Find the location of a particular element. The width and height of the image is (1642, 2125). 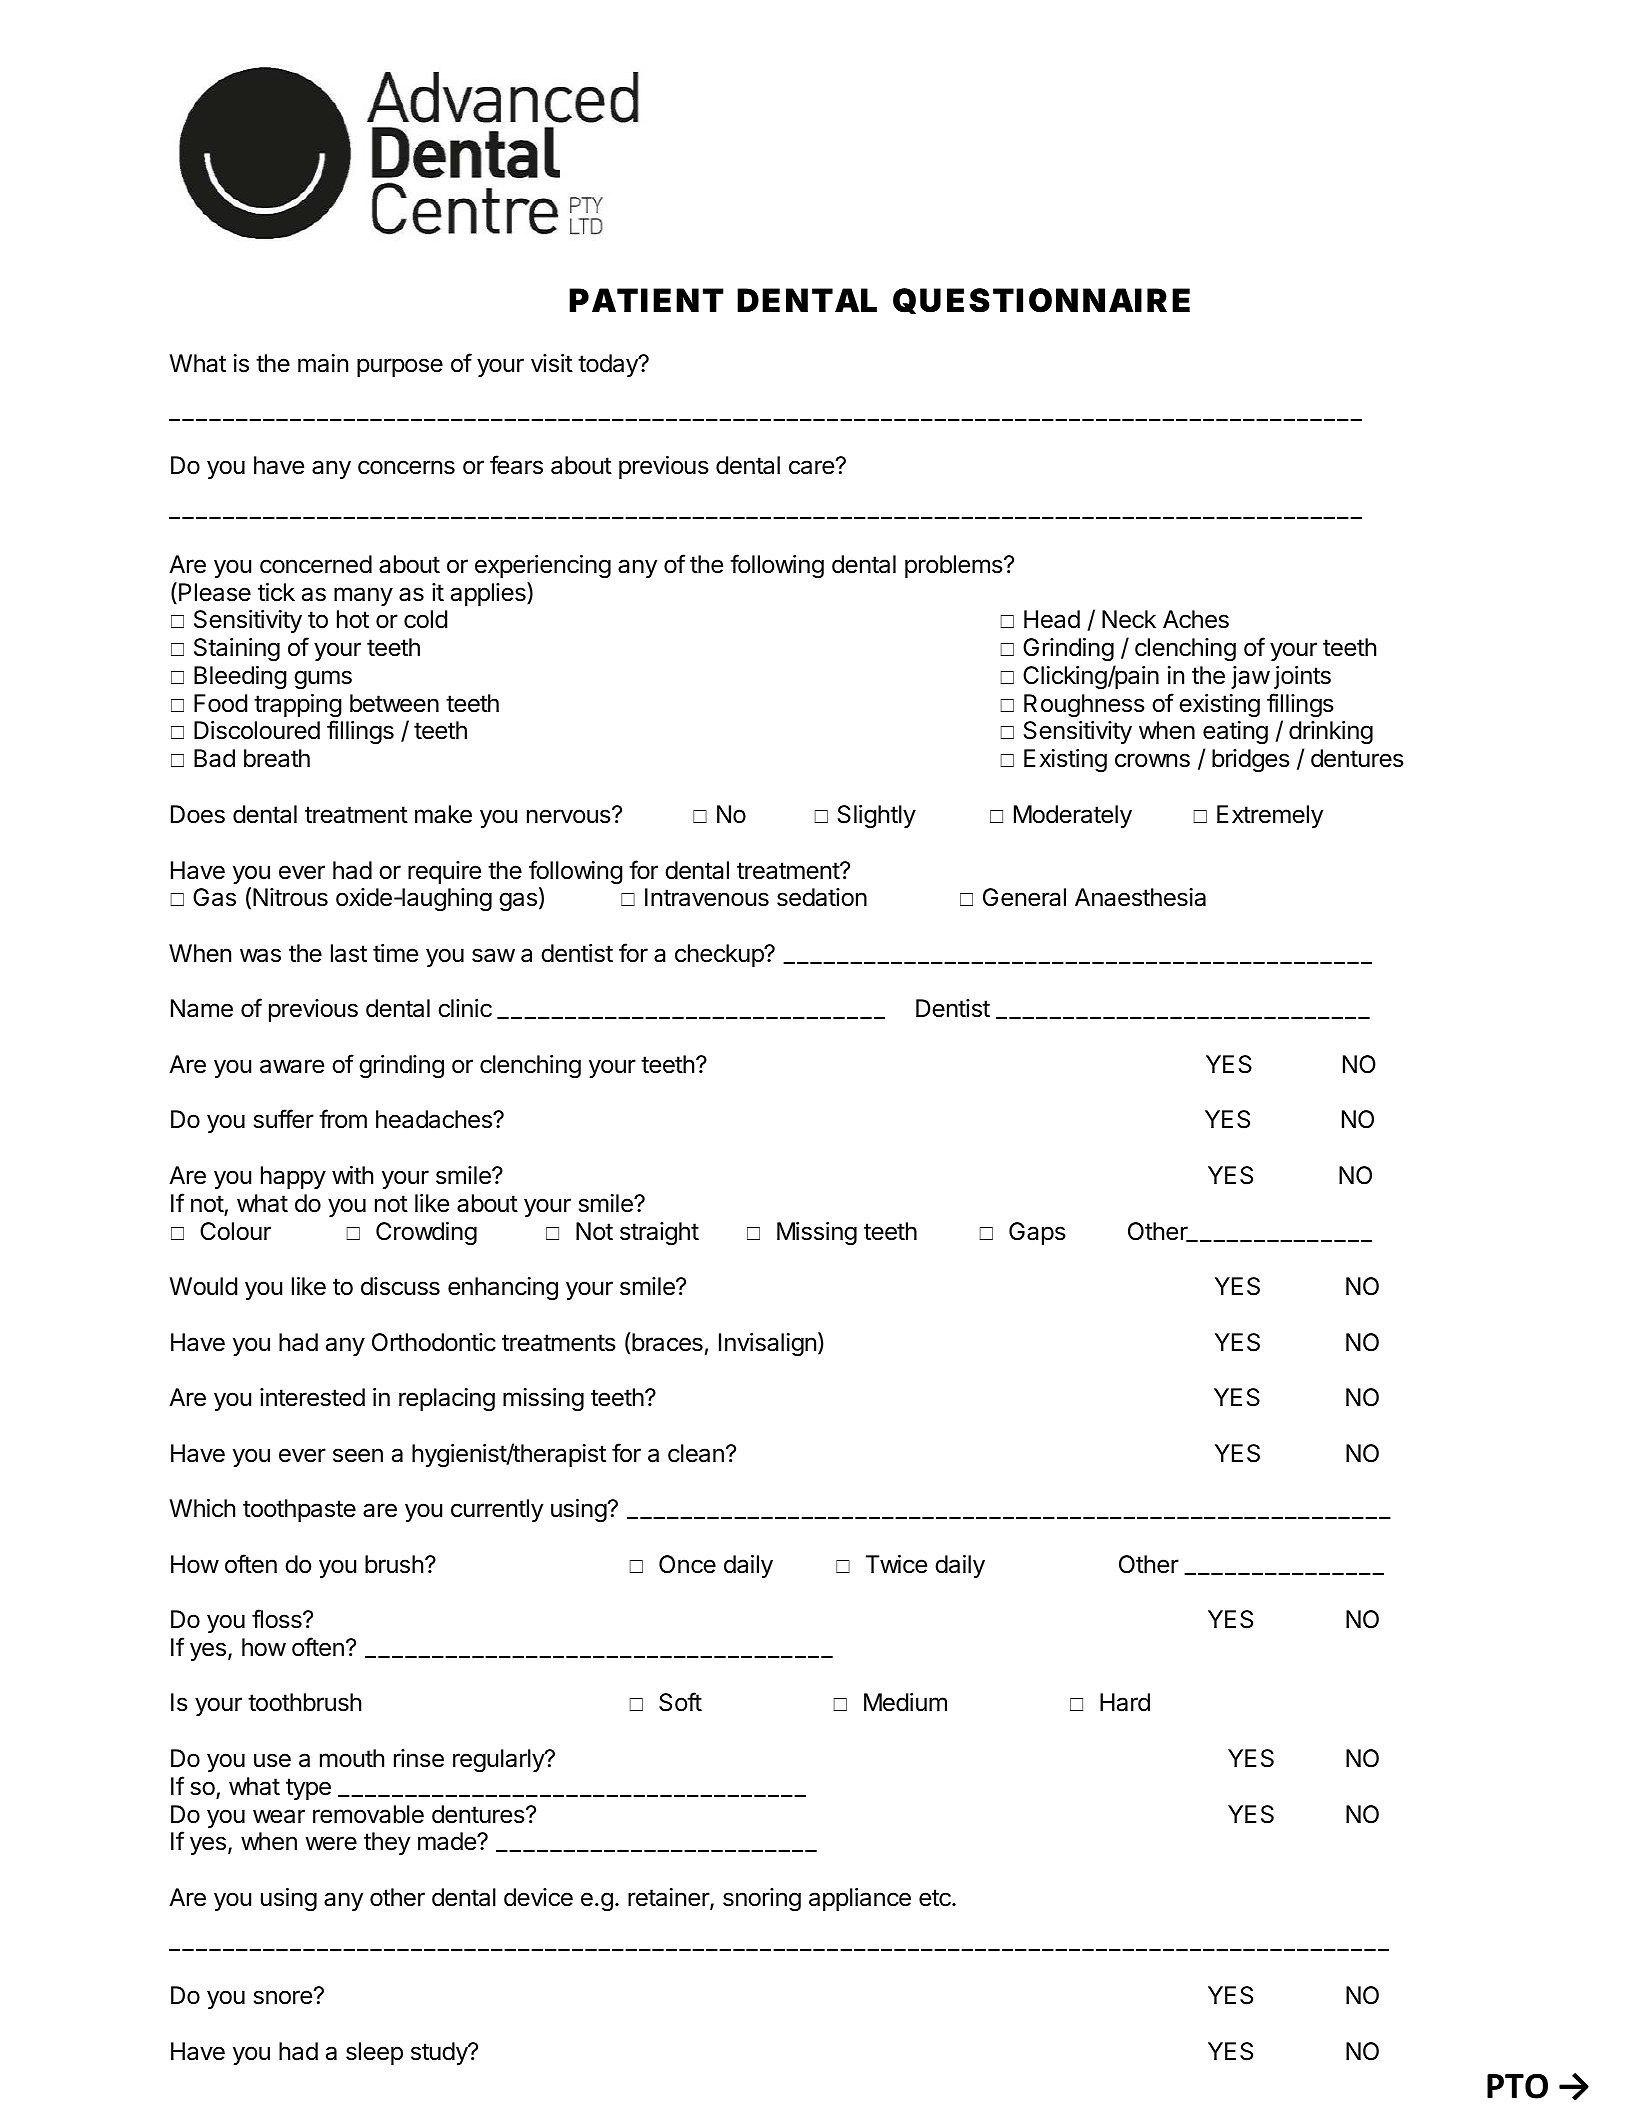

Twice is located at coordinates (896, 1564).
